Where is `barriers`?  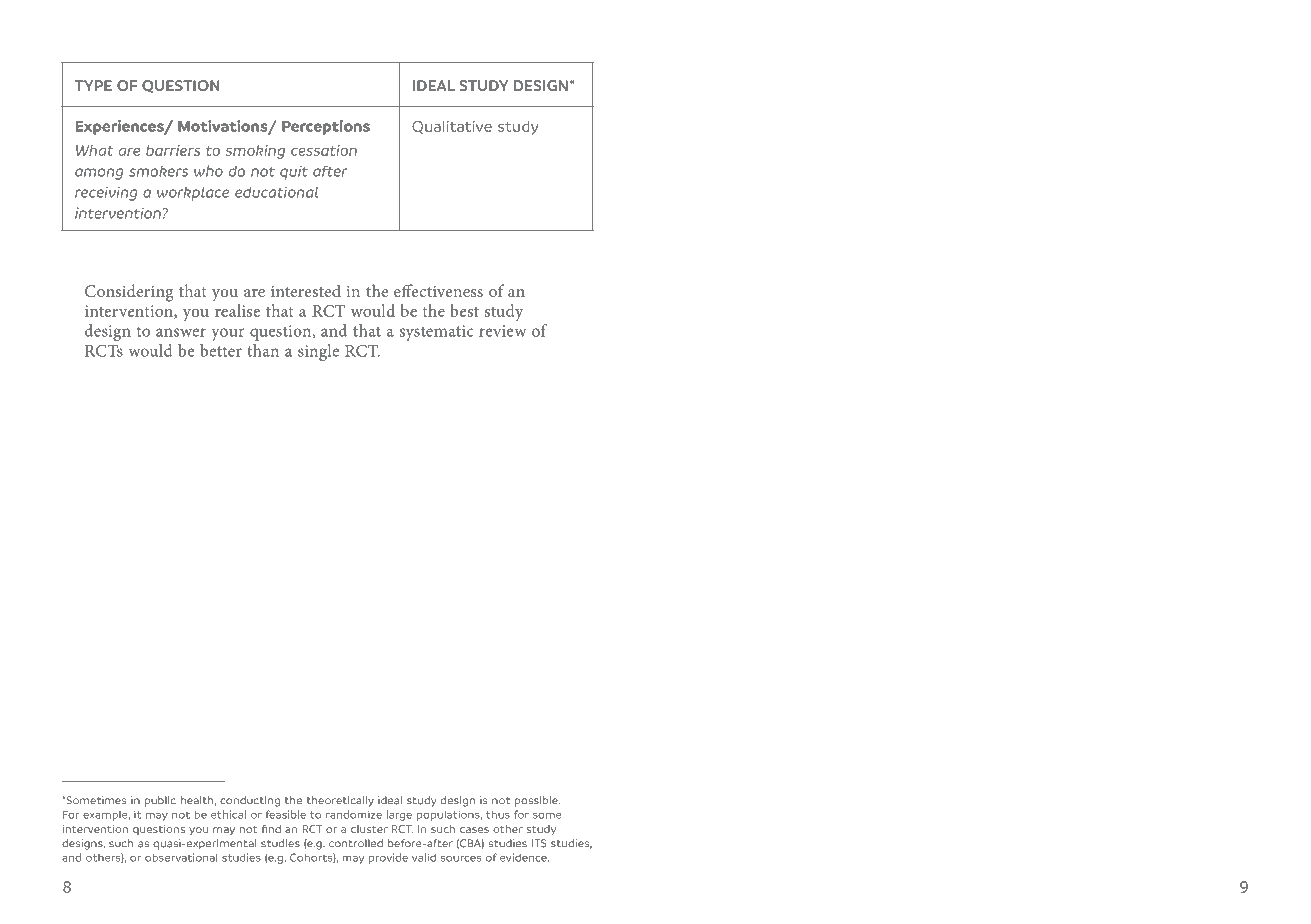 barriers is located at coordinates (173, 150).
